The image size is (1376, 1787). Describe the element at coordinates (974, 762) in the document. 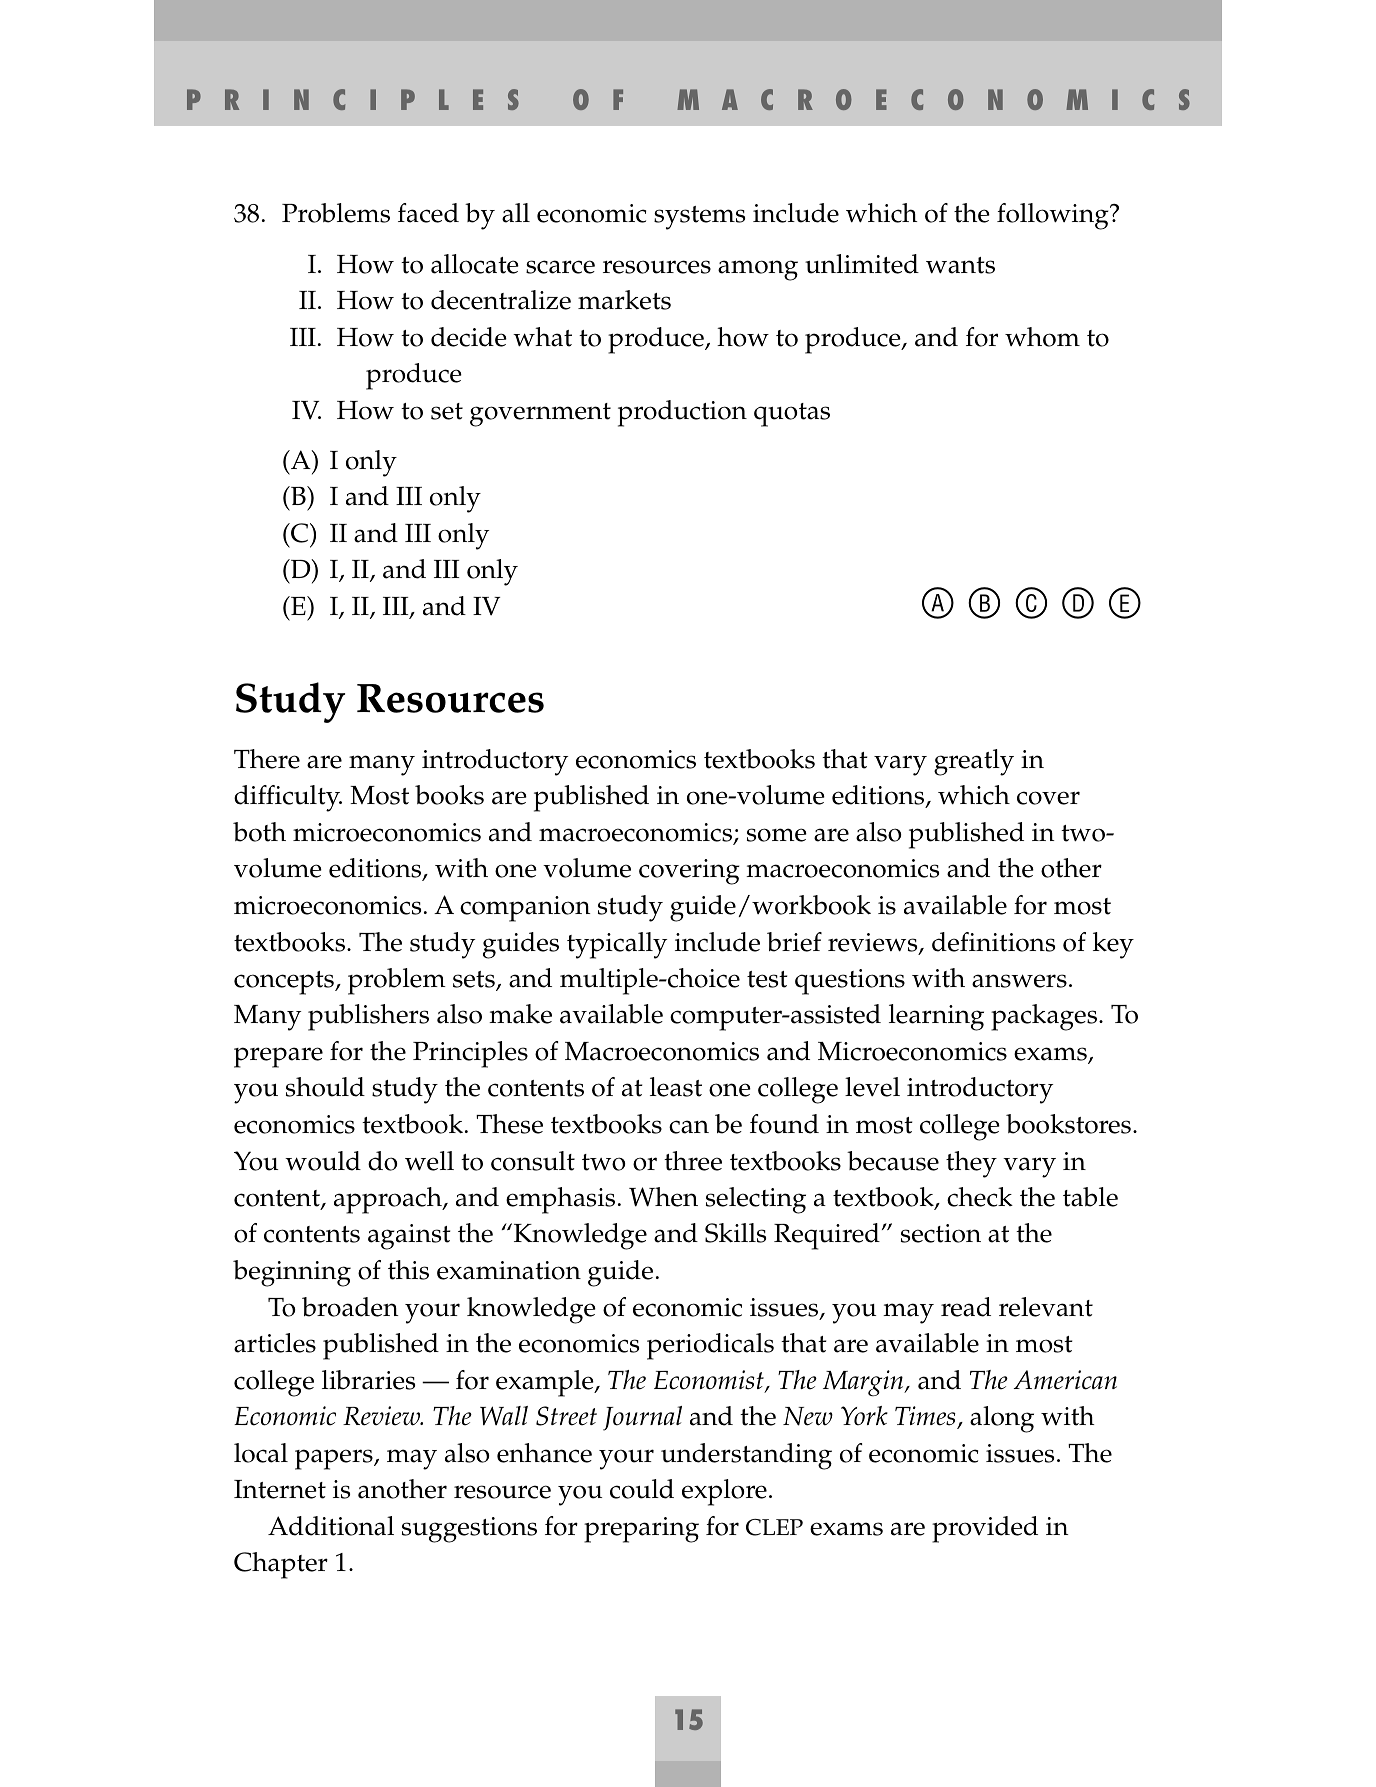

I see `greatly` at that location.
